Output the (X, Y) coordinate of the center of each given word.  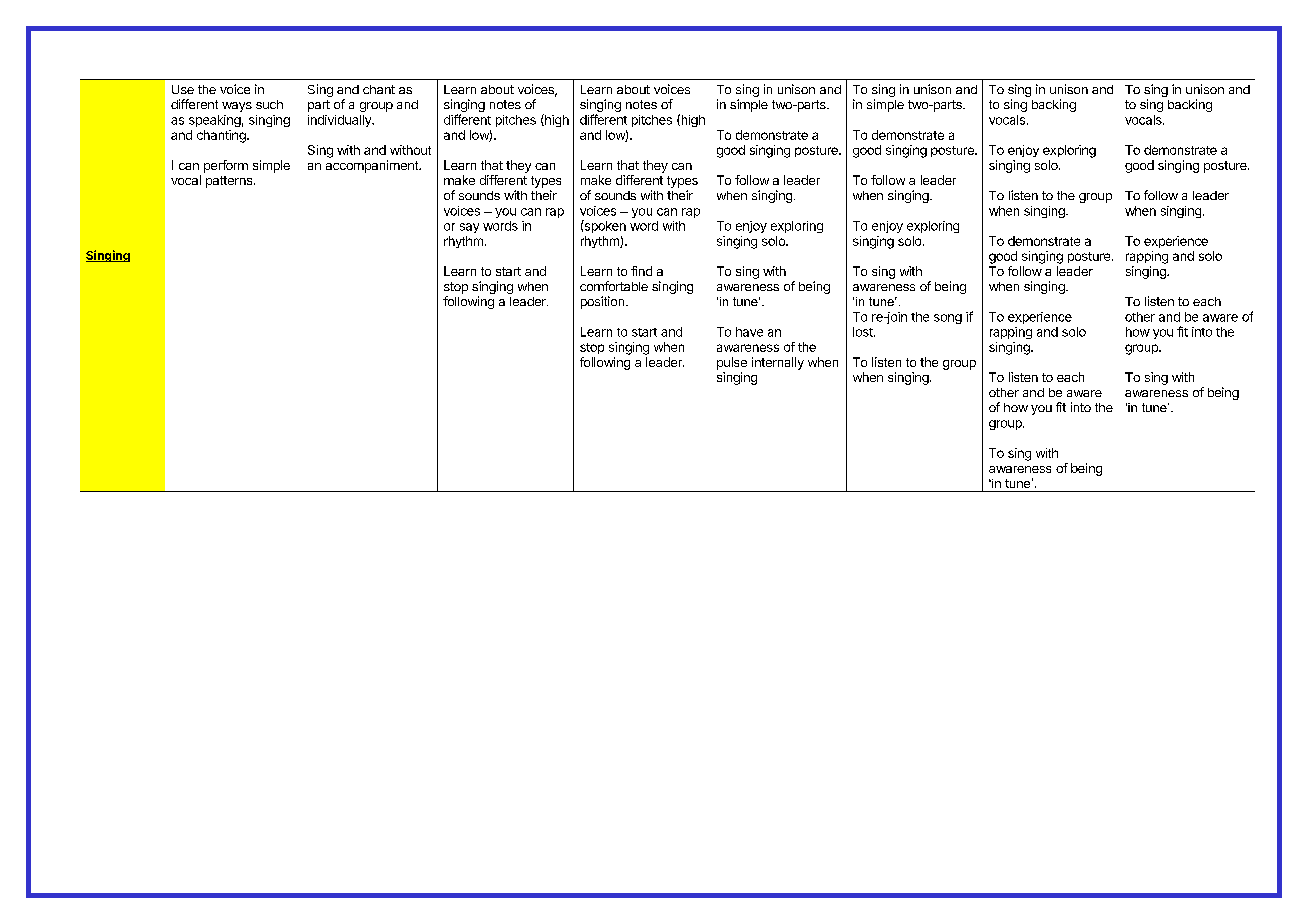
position (602, 302)
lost (864, 332)
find (641, 271)
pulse (732, 363)
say (469, 228)
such (269, 104)
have (749, 332)
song (948, 319)
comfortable (614, 286)
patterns (230, 182)
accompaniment (373, 166)
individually (340, 121)
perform (226, 166)
